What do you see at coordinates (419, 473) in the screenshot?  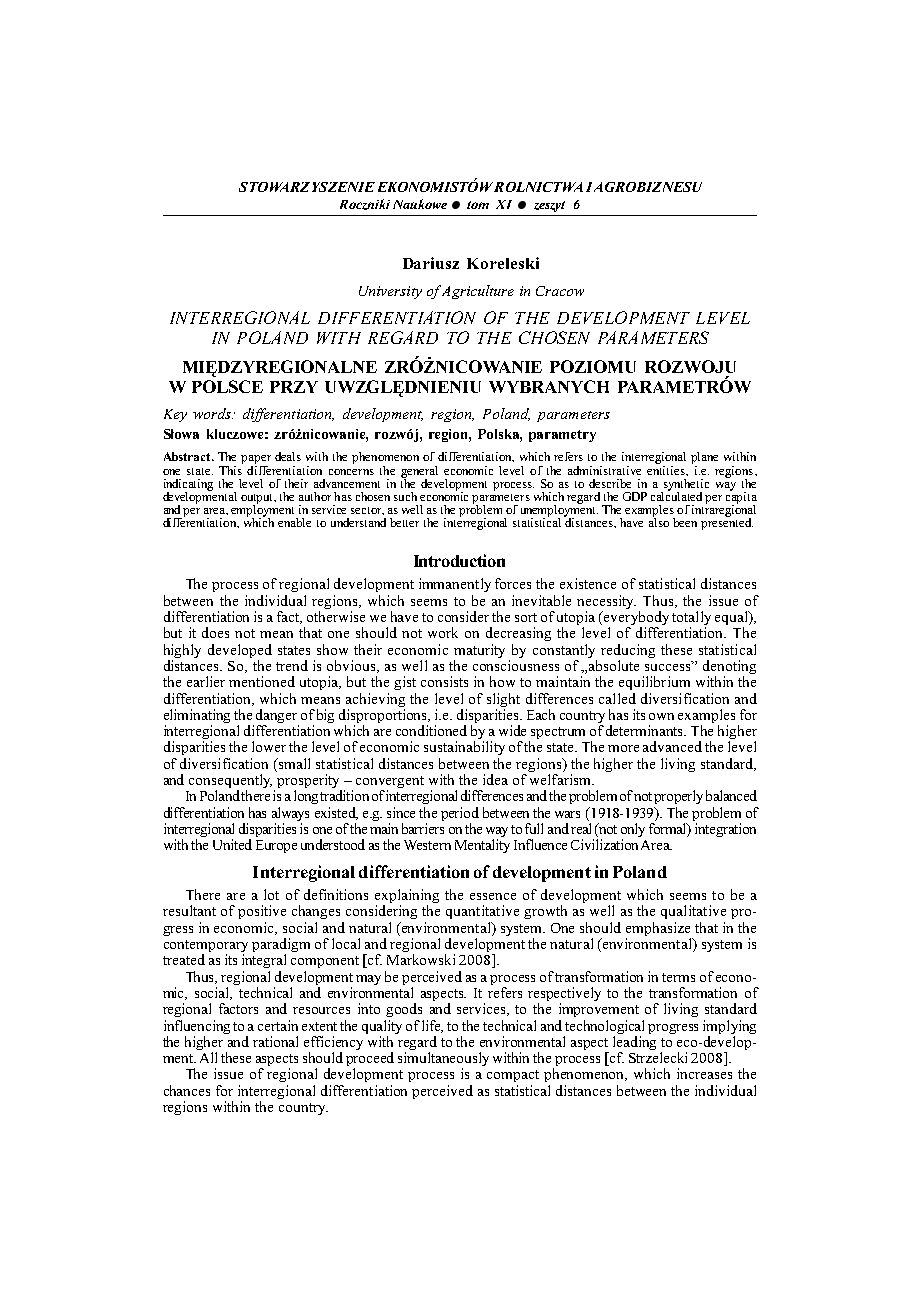 I see `general` at bounding box center [419, 473].
